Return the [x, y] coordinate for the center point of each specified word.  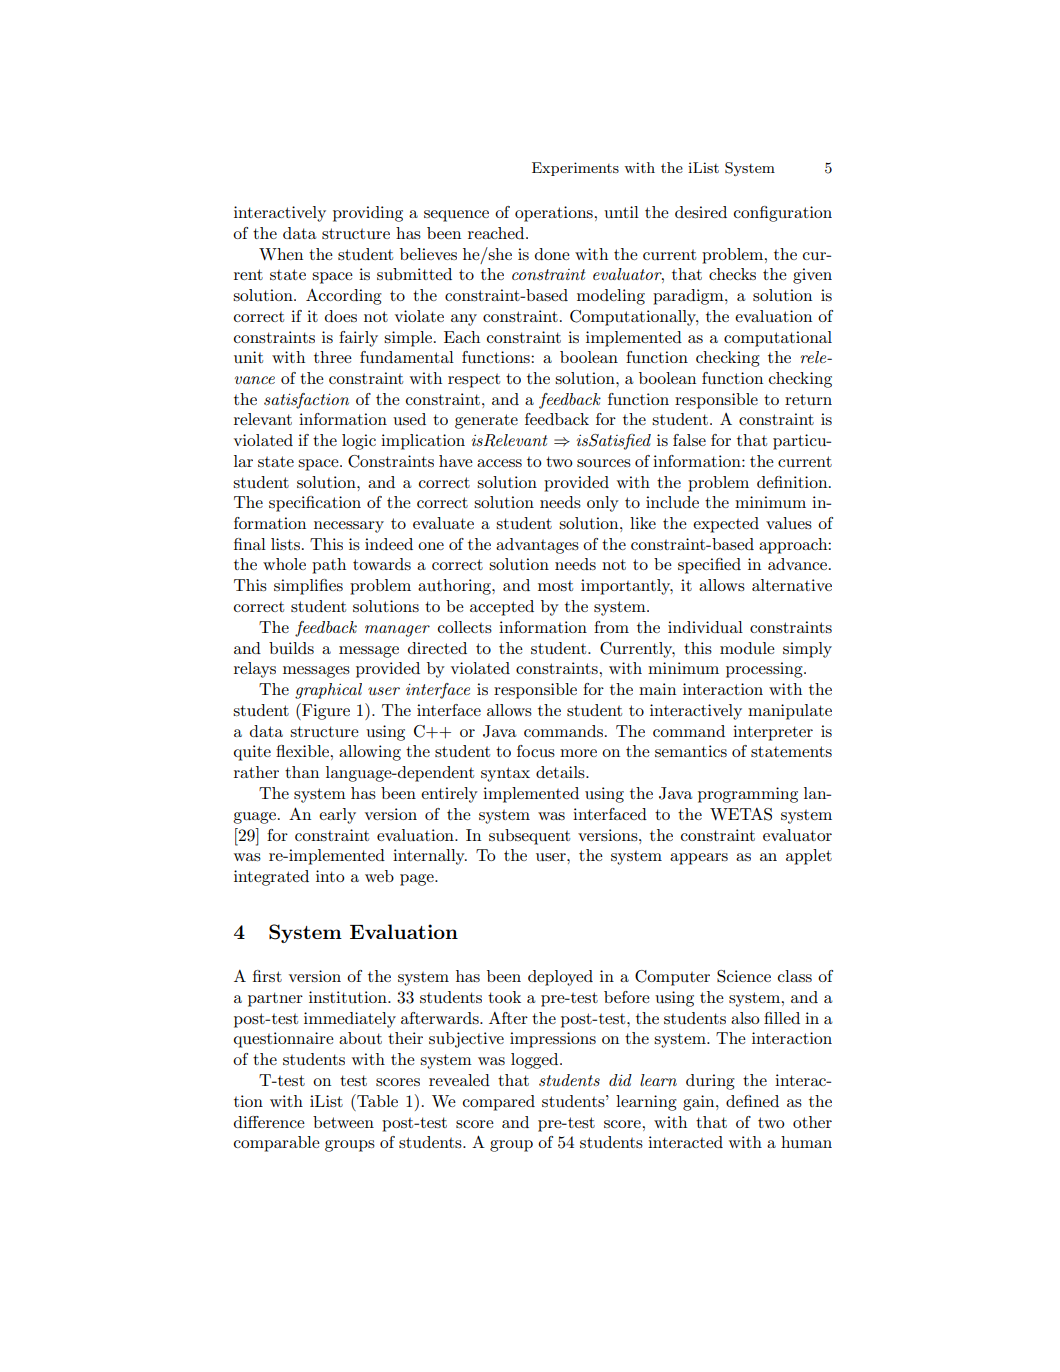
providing [368, 214]
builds [291, 648]
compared [499, 1103]
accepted [502, 608]
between [343, 1122]
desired [701, 212]
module [747, 648]
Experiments [575, 169]
